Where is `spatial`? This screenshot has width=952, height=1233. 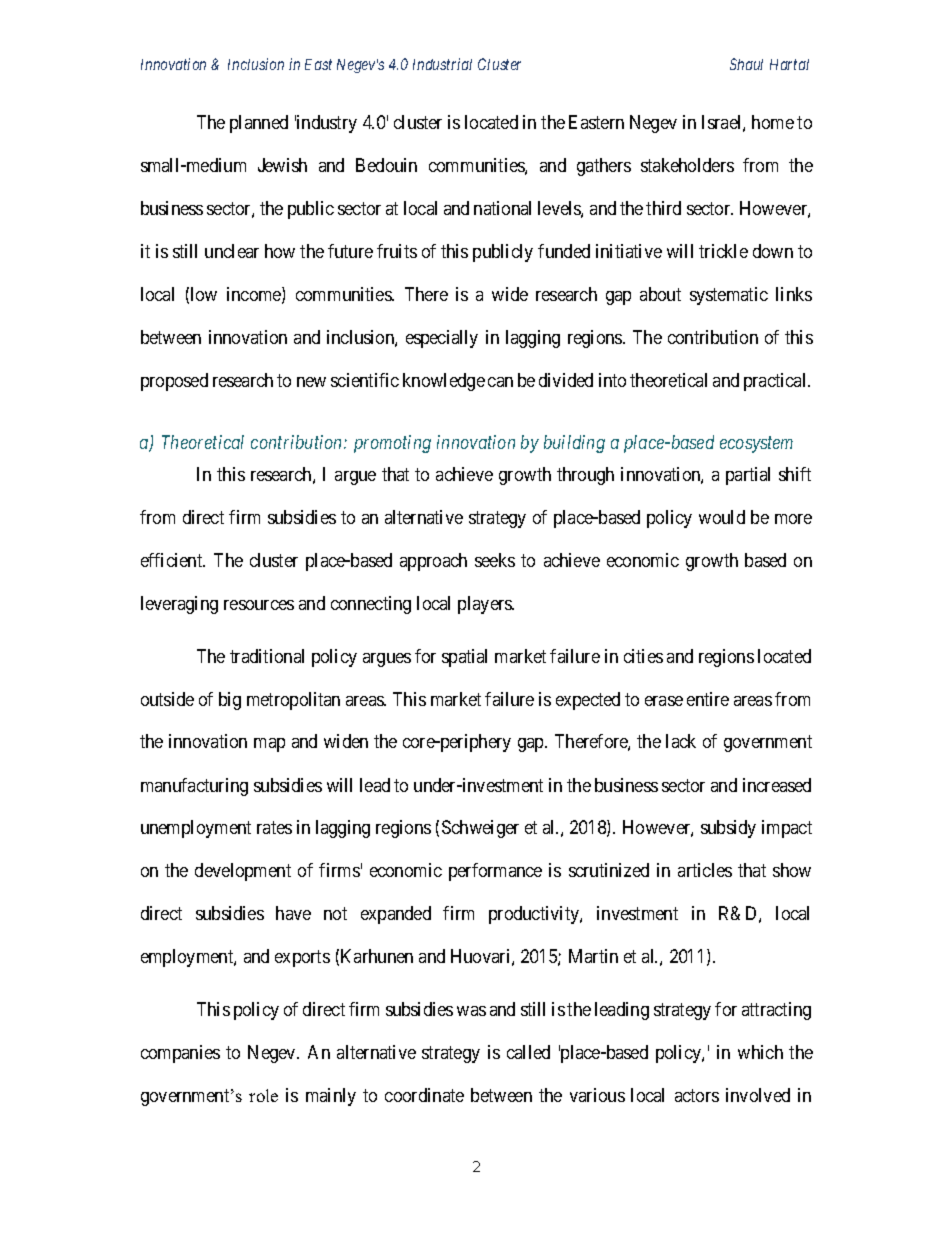
spatial is located at coordinates (464, 658).
